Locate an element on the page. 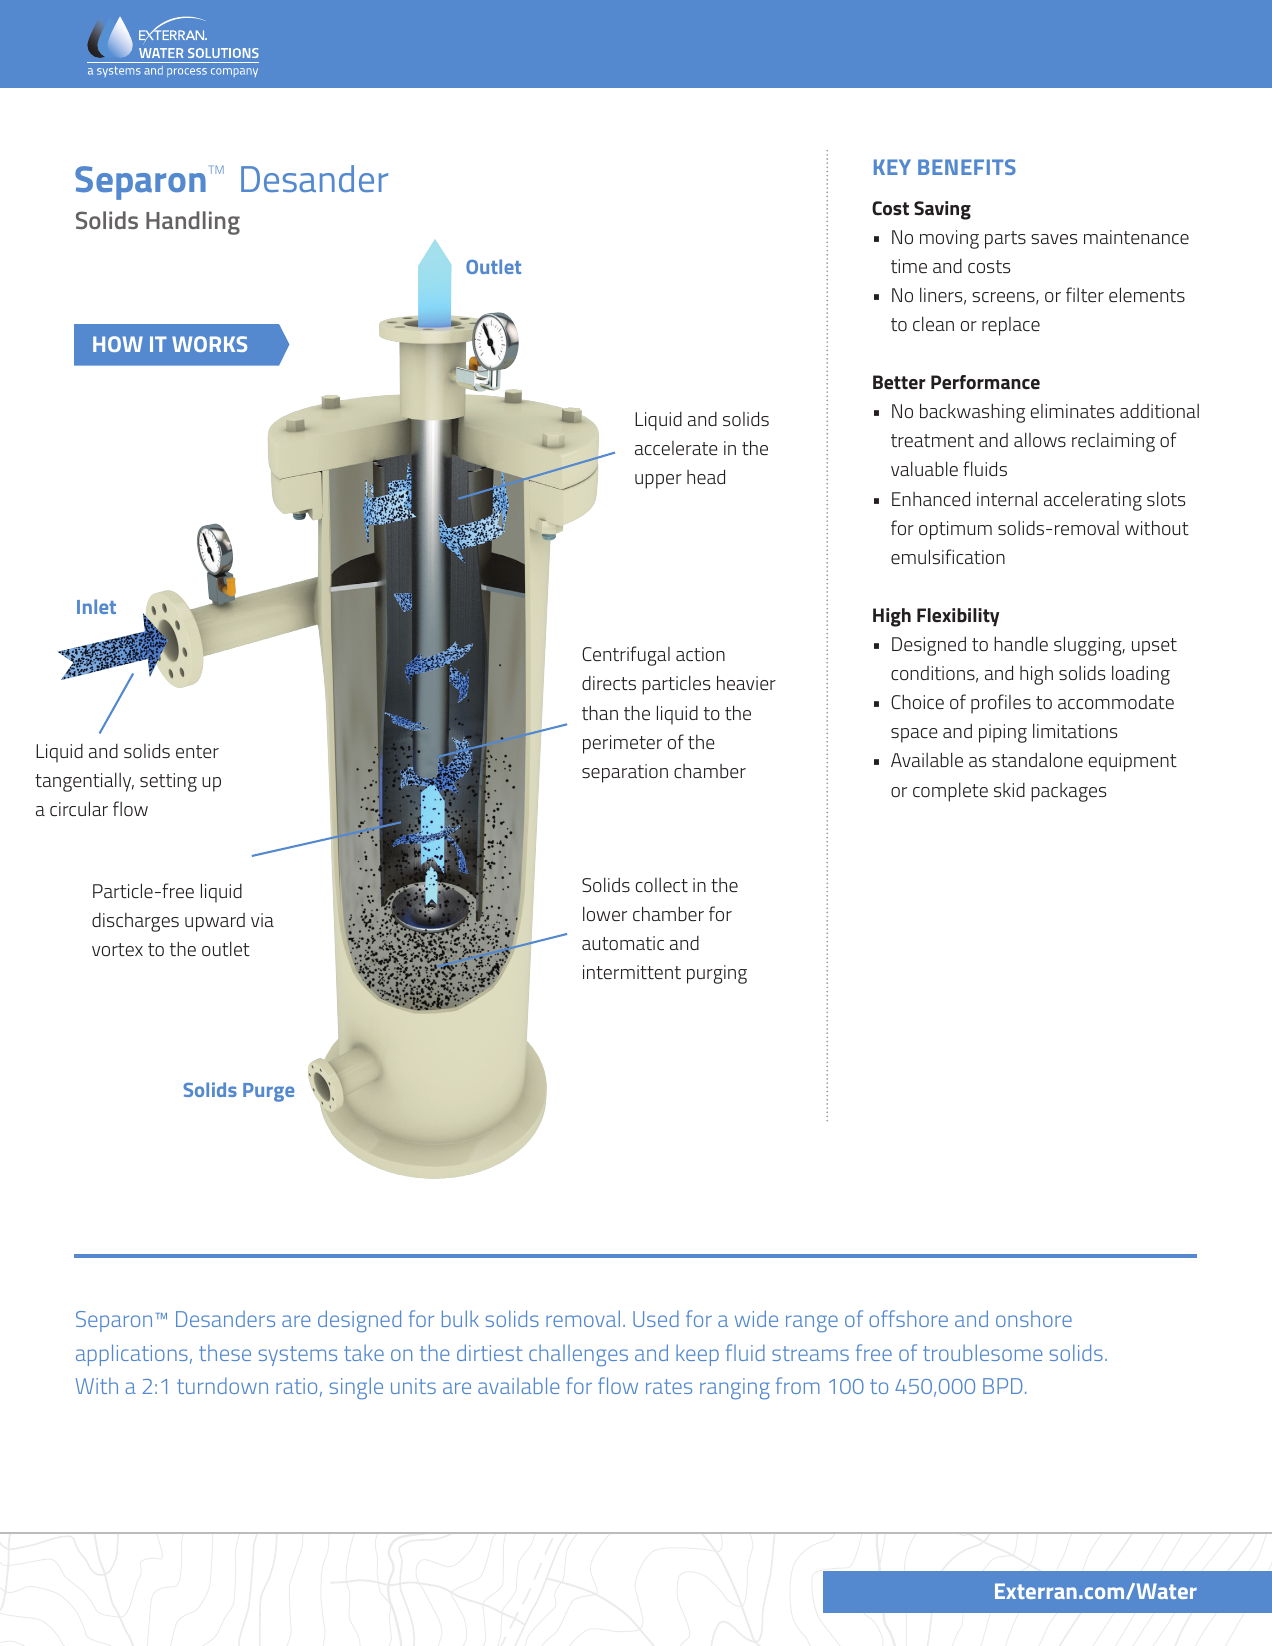  Centrifugal is located at coordinates (626, 656).
